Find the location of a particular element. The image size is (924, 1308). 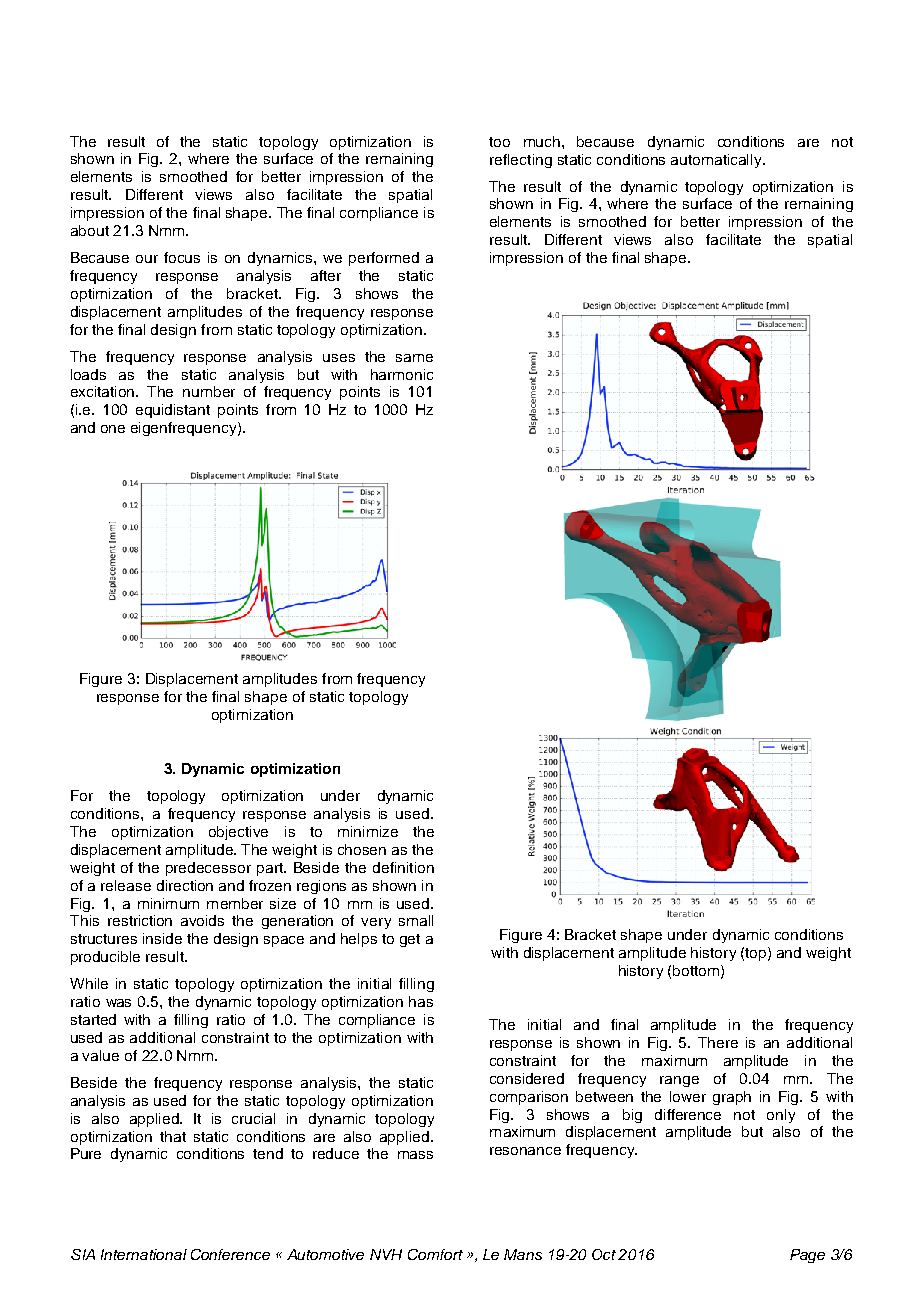

minimize is located at coordinates (368, 831).
